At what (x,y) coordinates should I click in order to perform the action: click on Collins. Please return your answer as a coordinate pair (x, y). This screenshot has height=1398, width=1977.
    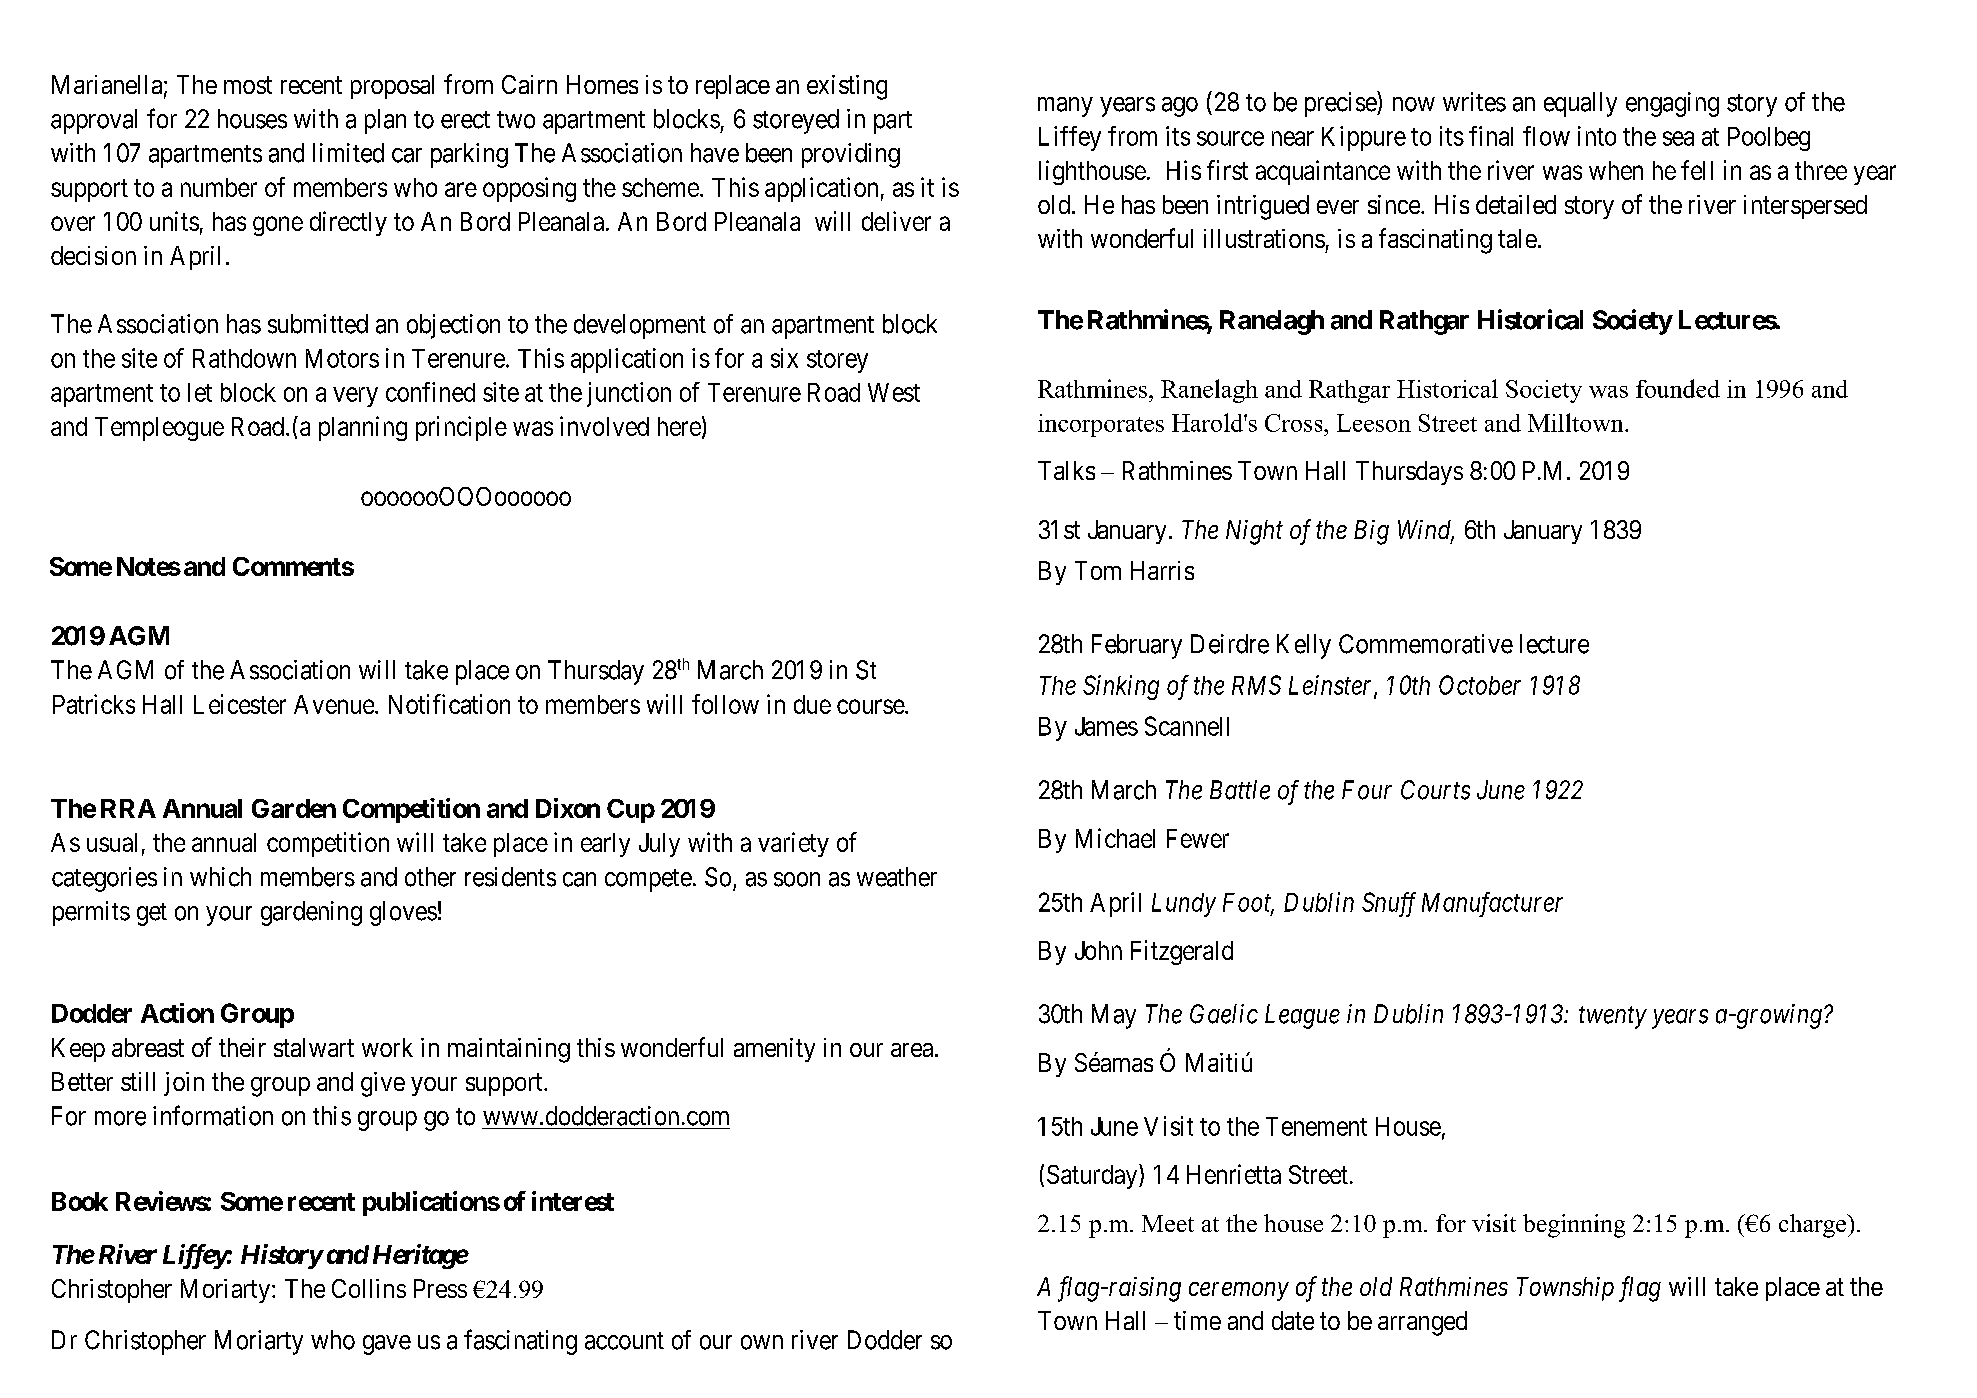
    Looking at the image, I should click on (369, 1288).
